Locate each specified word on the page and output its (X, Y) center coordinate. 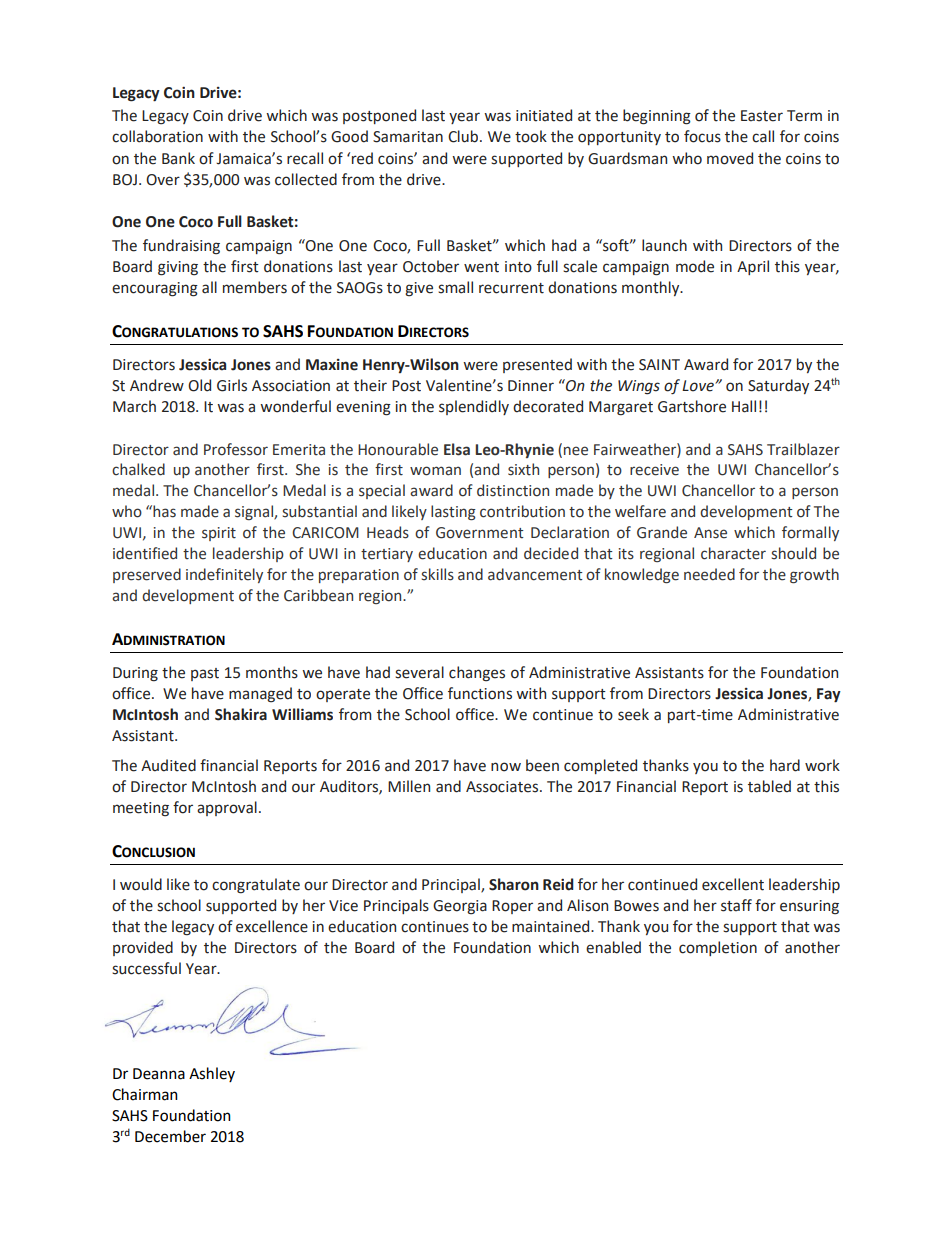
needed (709, 574)
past (205, 674)
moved (730, 158)
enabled (613, 947)
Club (463, 136)
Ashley (212, 1074)
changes (477, 674)
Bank (178, 158)
